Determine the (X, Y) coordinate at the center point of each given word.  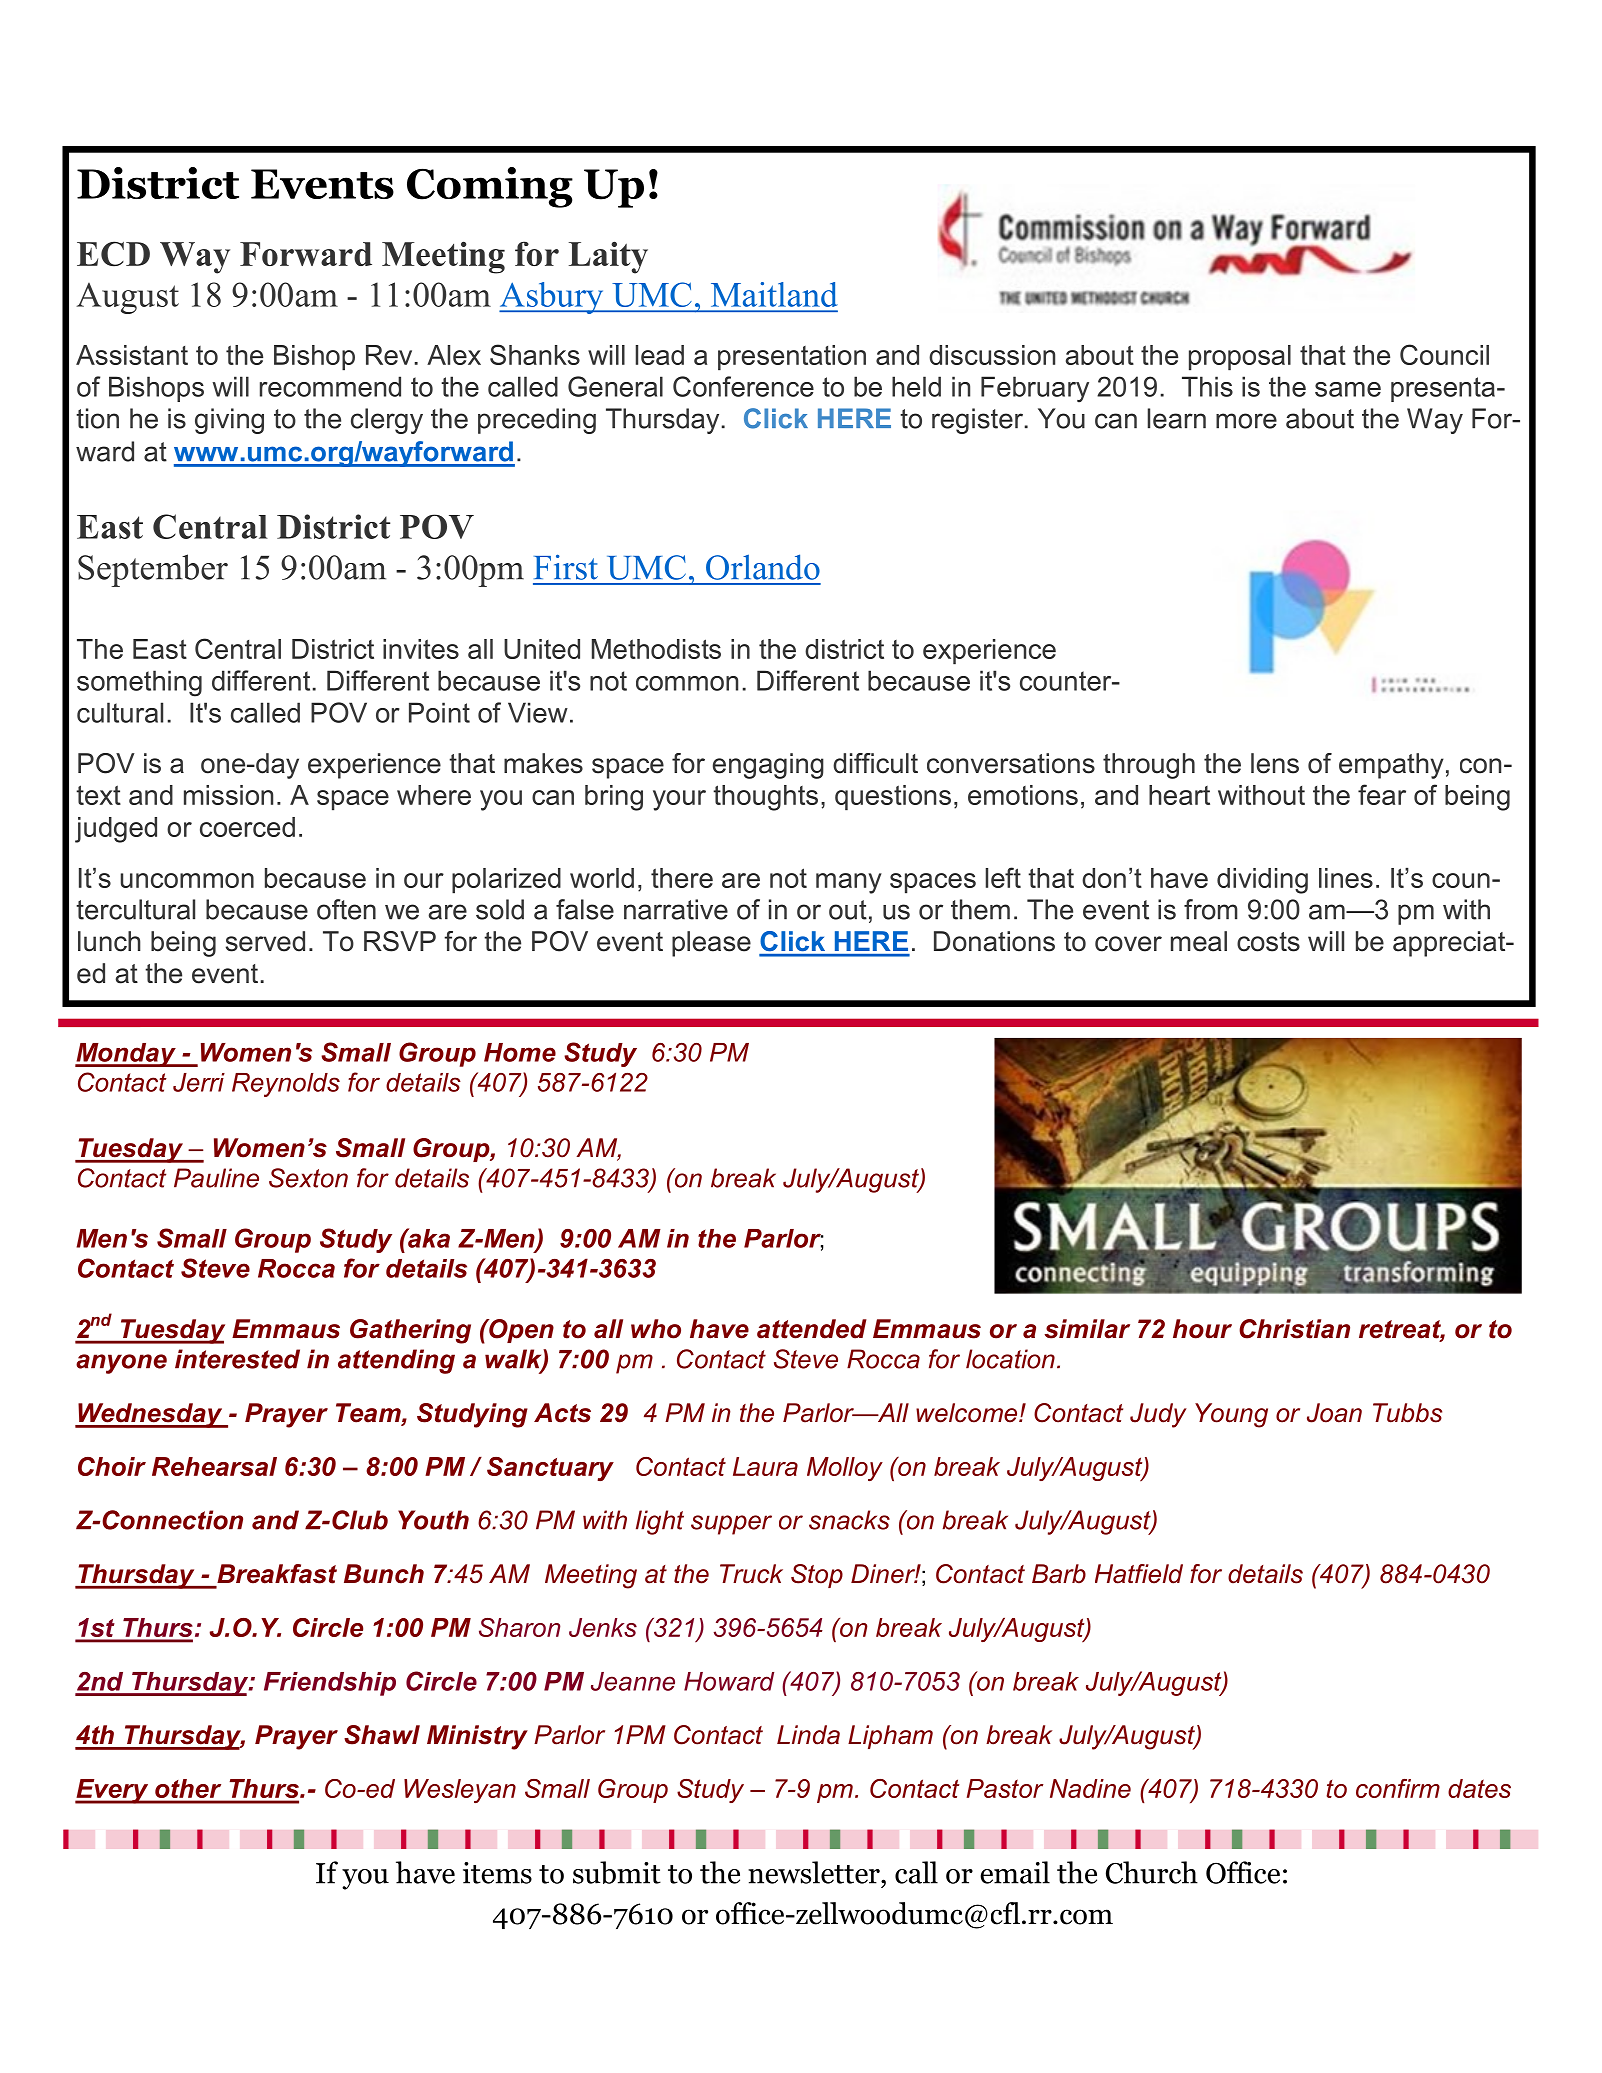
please (711, 944)
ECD (113, 254)
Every (113, 1791)
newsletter (815, 1872)
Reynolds (286, 1085)
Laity (608, 257)
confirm (1398, 1788)
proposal (1240, 358)
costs (1268, 942)
